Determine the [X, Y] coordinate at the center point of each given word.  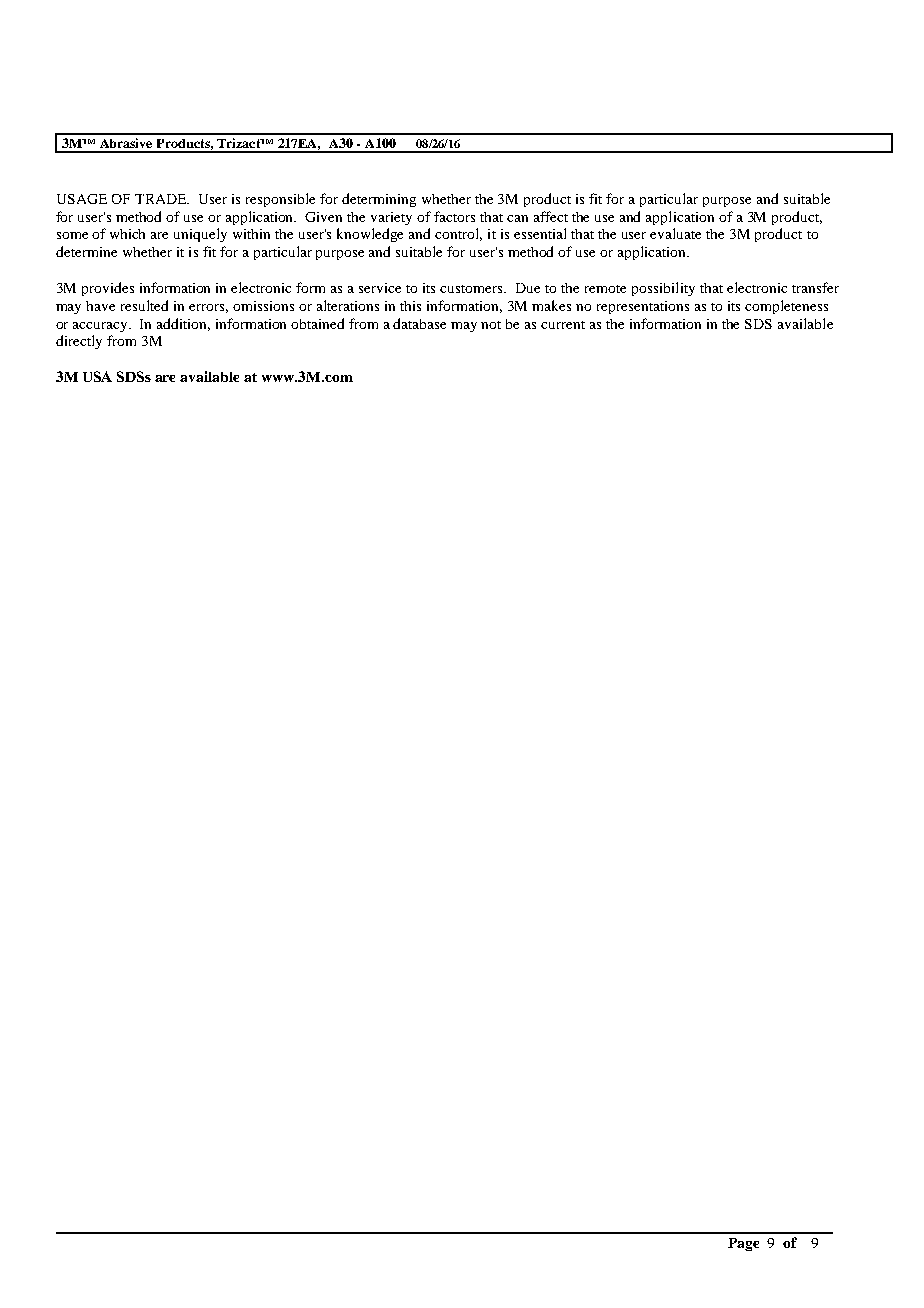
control [458, 234]
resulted [144, 305]
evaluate [675, 233]
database [419, 323]
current [563, 325]
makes [551, 305]
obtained [317, 323]
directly [79, 342]
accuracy [101, 327]
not [491, 325]
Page [743, 1244]
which [127, 234]
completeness [786, 307]
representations [643, 307]
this [410, 306]
